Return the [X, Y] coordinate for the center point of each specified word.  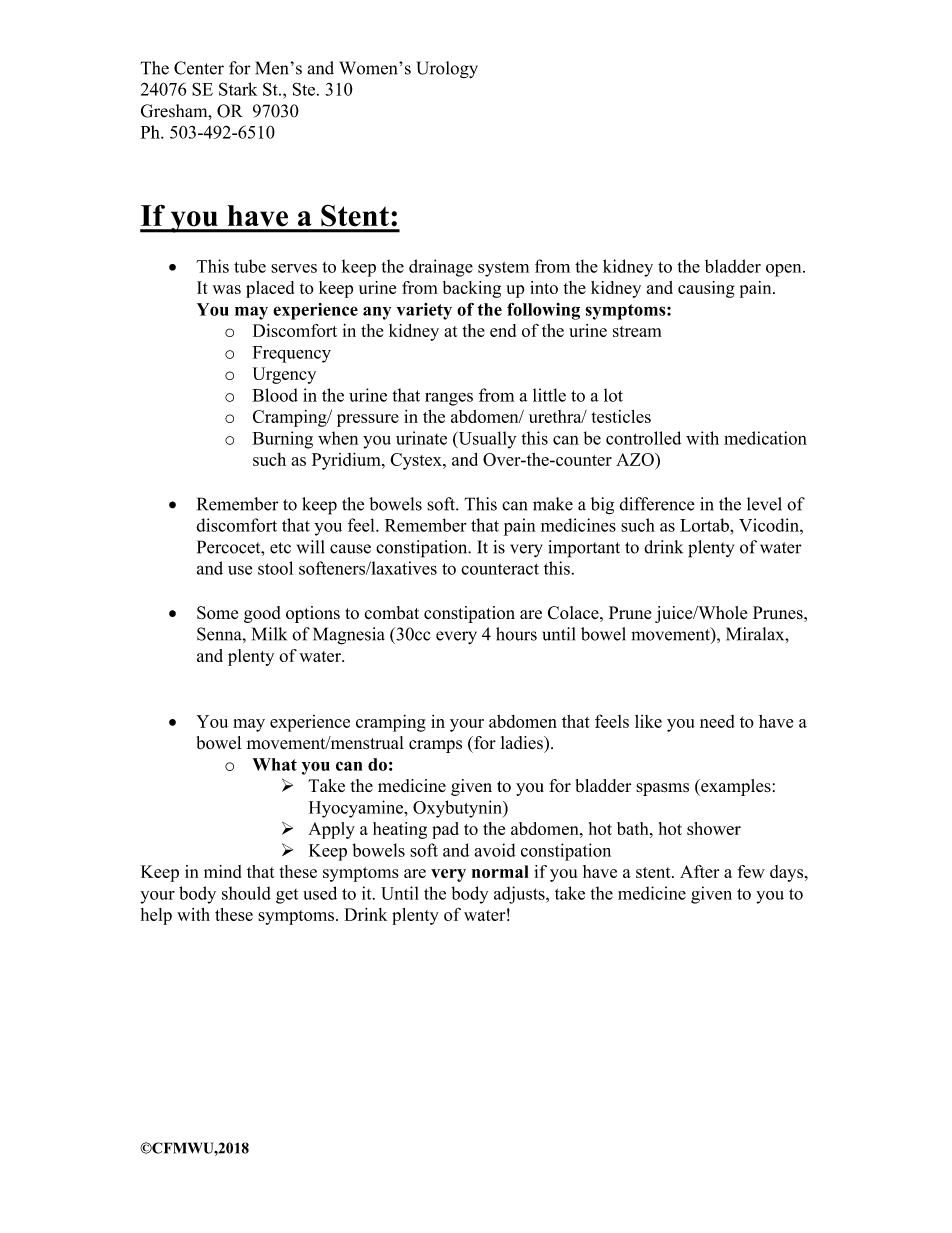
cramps [435, 746]
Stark [238, 89]
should [246, 893]
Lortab [705, 525]
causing [706, 289]
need [717, 721]
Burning [282, 440]
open [785, 270]
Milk [269, 634]
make [553, 504]
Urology [447, 70]
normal [500, 871]
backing [472, 289]
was [227, 289]
